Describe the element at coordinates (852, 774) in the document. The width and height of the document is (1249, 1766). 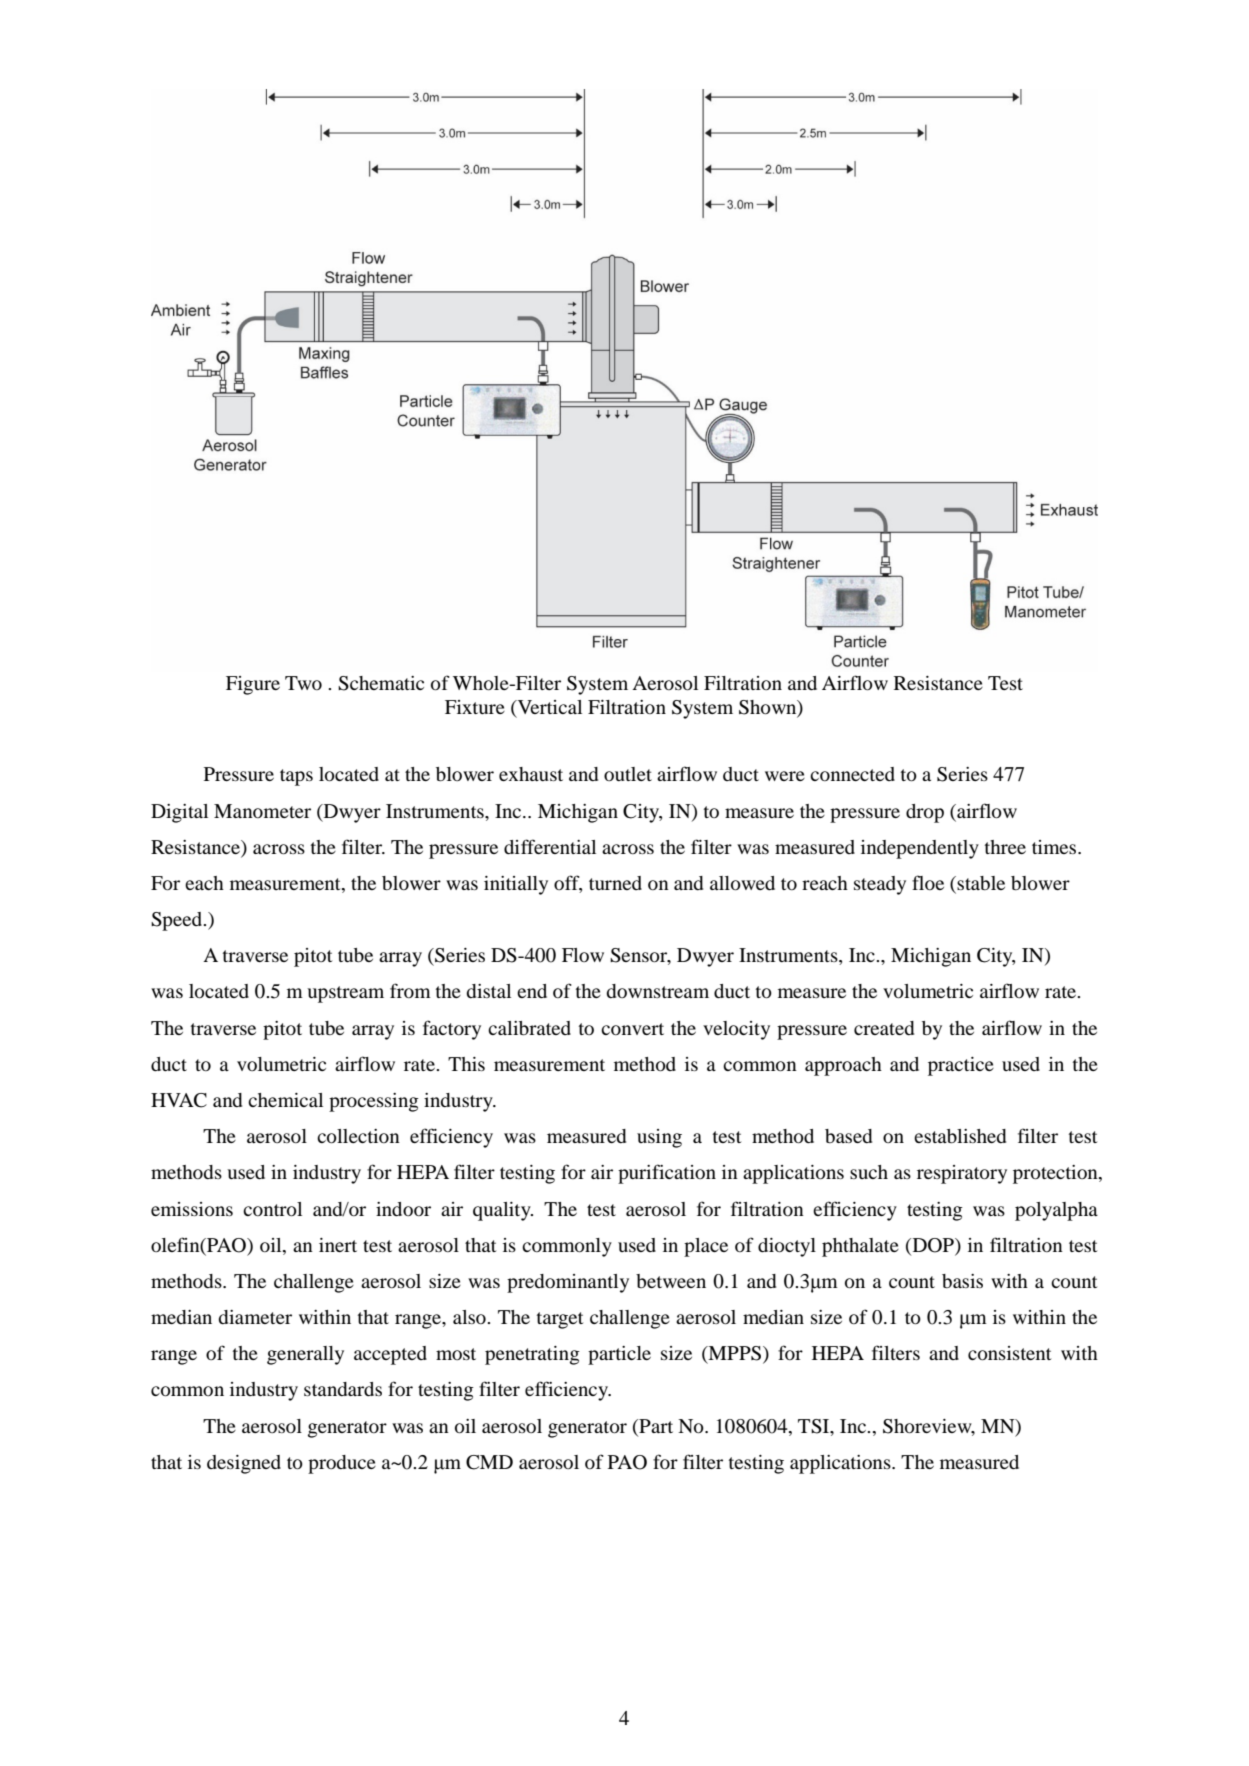
I see `connected` at that location.
